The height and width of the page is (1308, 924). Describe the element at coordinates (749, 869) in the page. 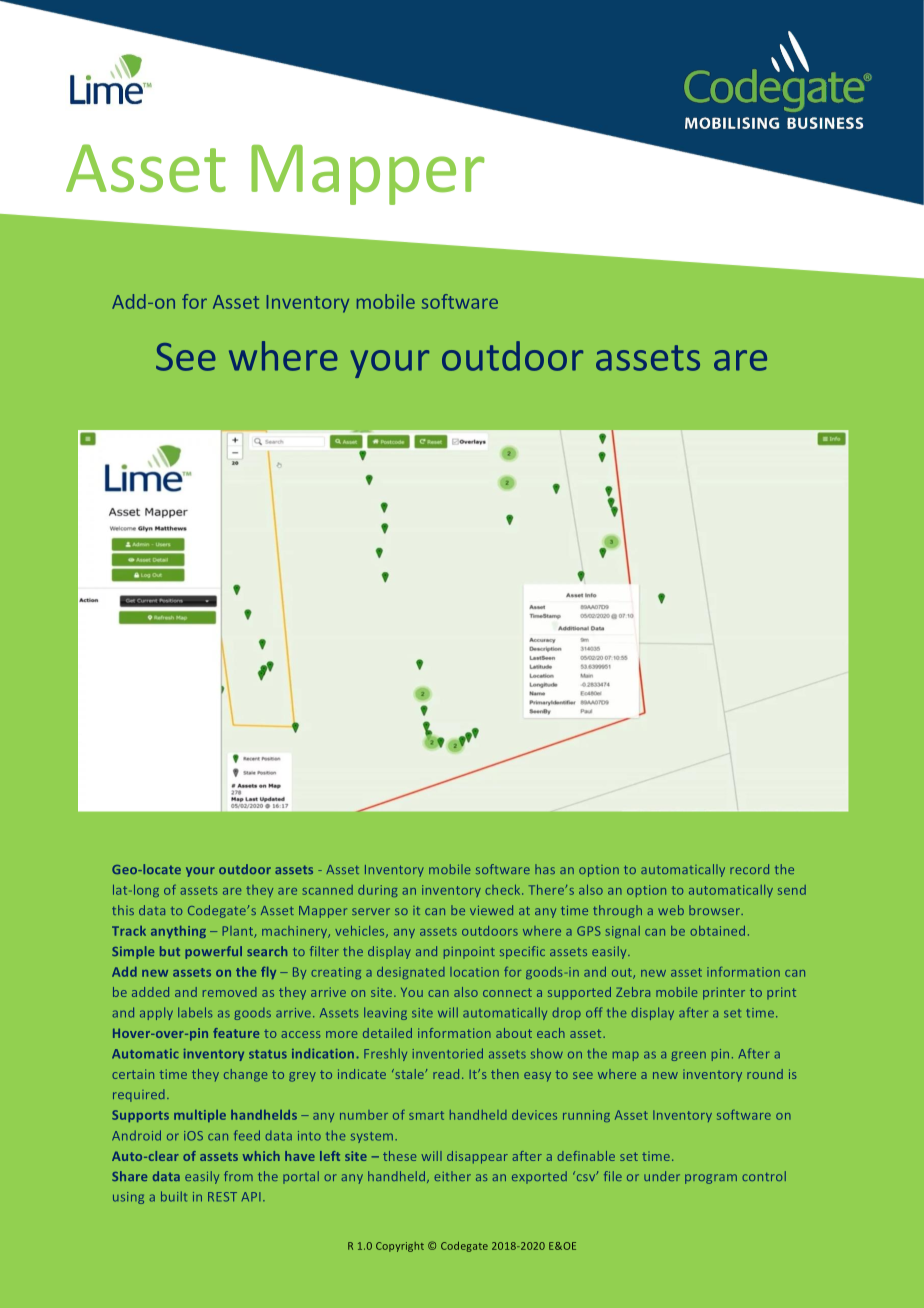

I see `record` at that location.
